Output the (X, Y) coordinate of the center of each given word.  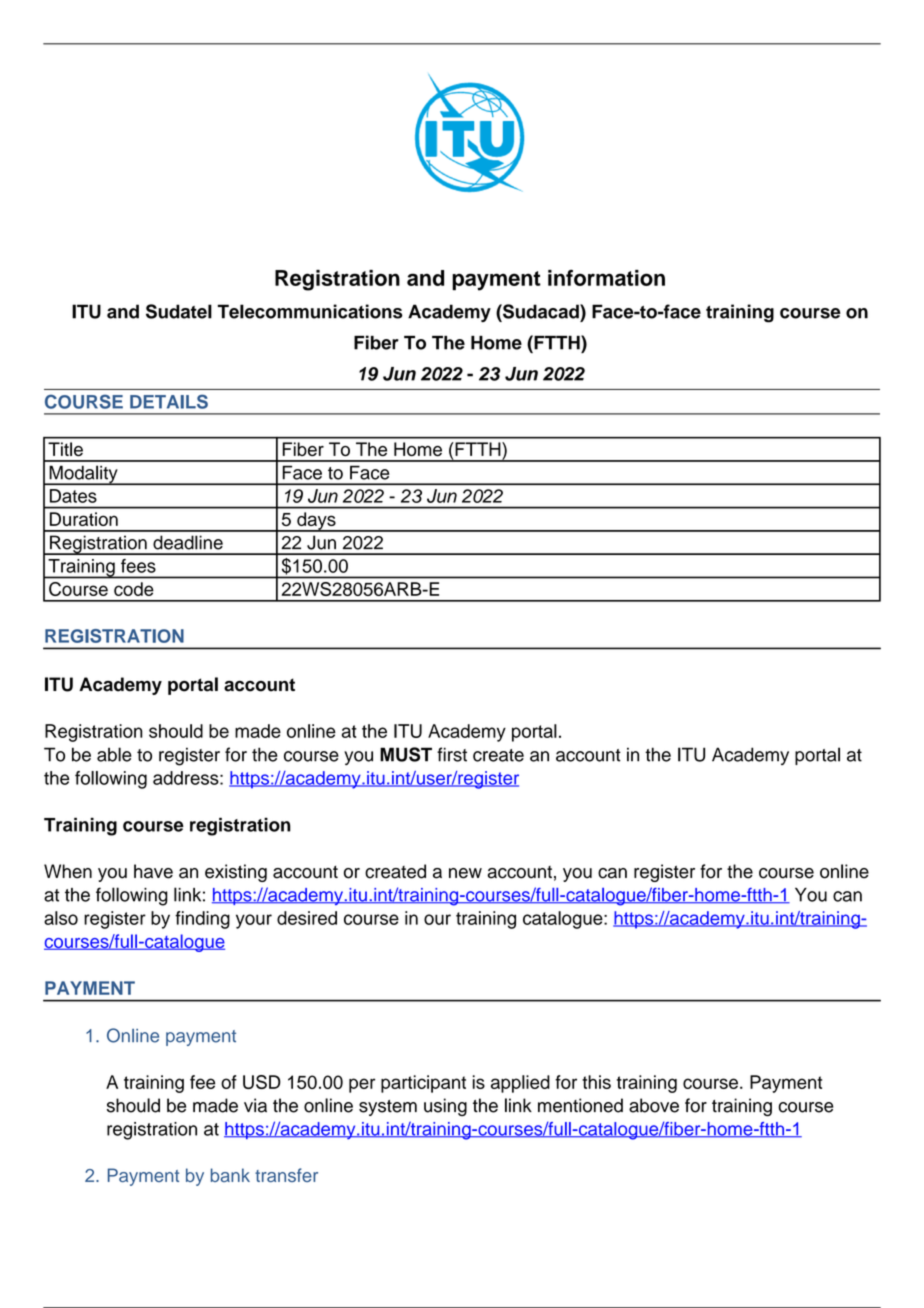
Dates (73, 496)
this (596, 1082)
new (465, 873)
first (452, 754)
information (606, 278)
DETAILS (169, 401)
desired (307, 918)
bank (230, 1175)
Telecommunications (310, 311)
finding (202, 920)
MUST (406, 754)
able (114, 754)
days (316, 522)
